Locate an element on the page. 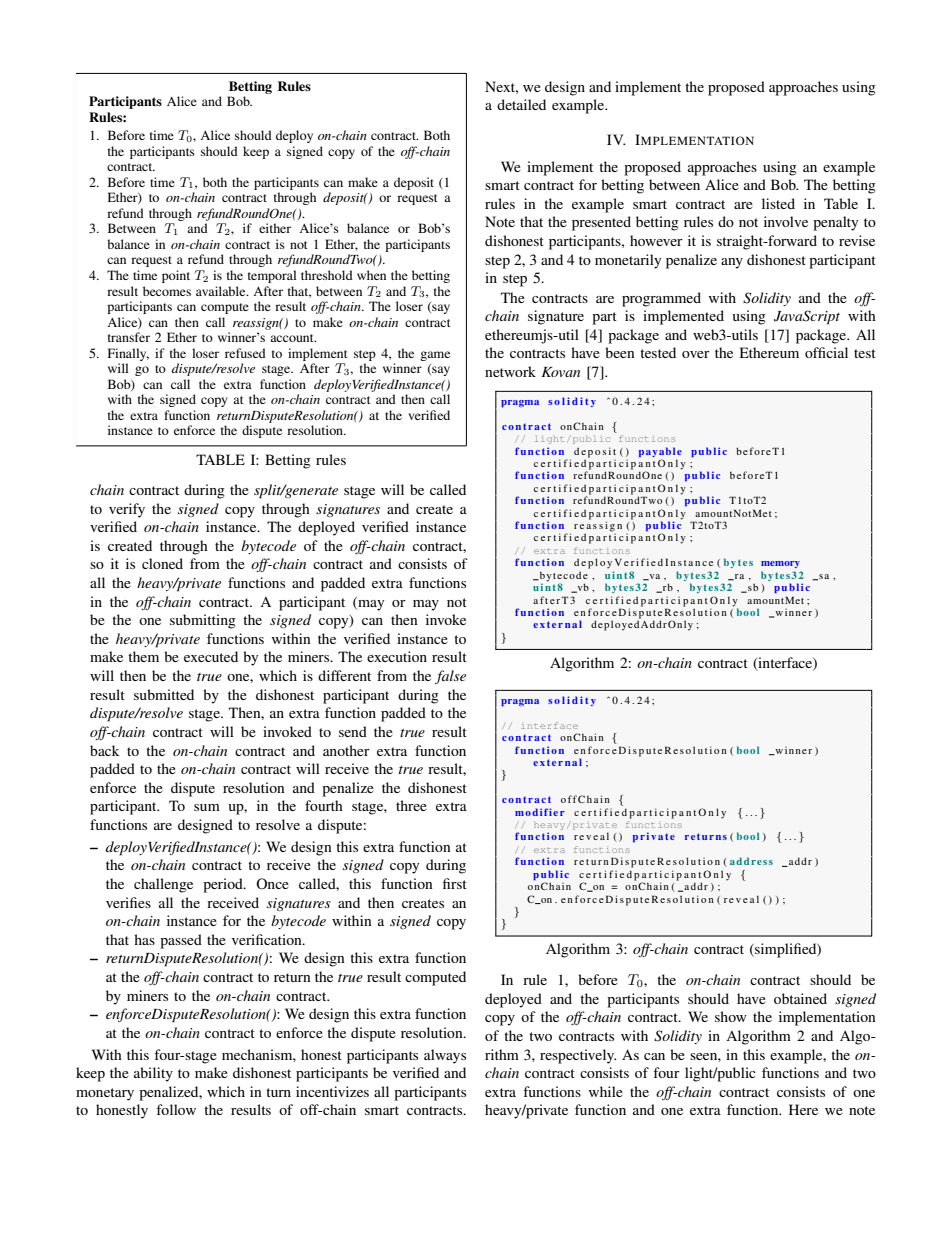 This image has height=1233, width=952. ability is located at coordinates (153, 1074).
